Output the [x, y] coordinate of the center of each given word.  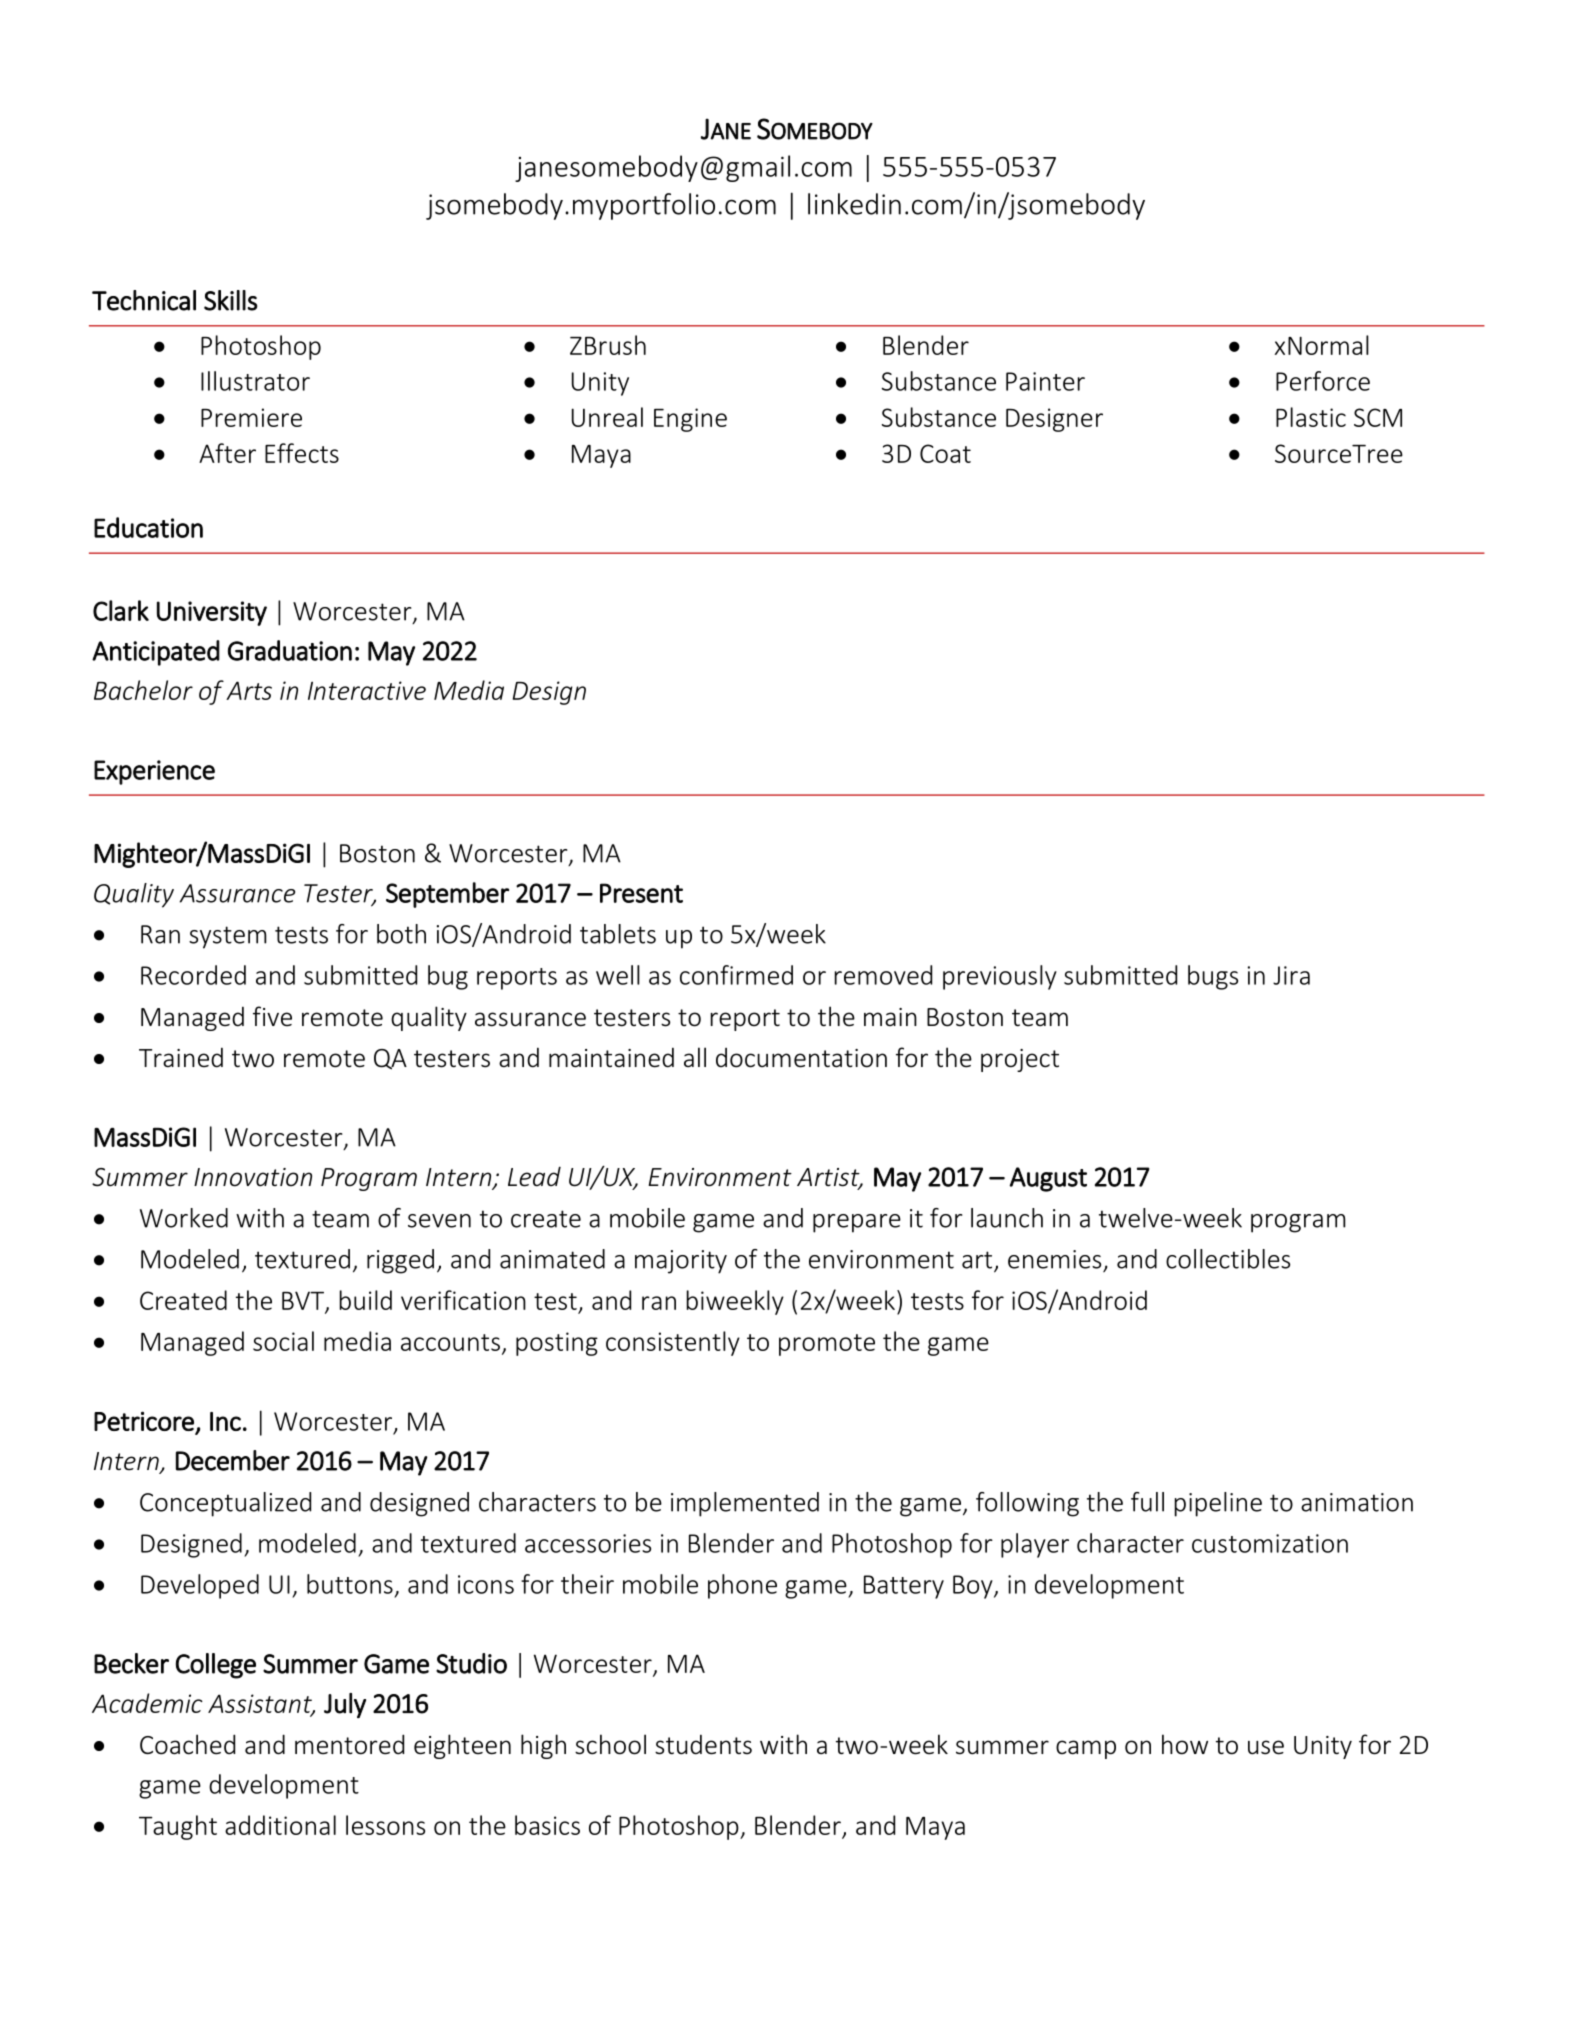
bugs [1213, 977]
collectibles [1228, 1259]
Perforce [1323, 381]
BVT [304, 1301]
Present [641, 893]
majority [681, 1262]
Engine [690, 420]
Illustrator [255, 381]
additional [280, 1825]
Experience [154, 772]
